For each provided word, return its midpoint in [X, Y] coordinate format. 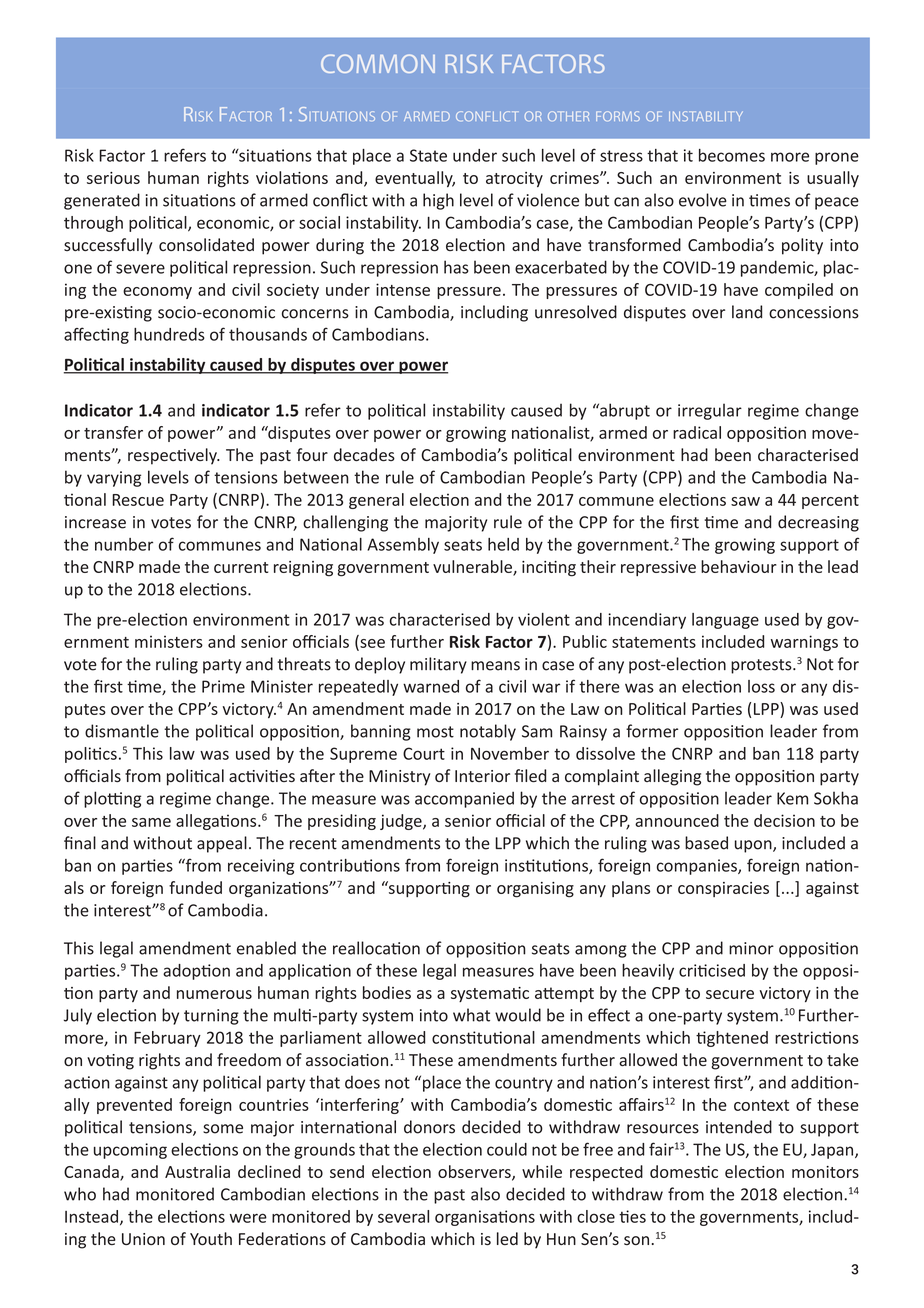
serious [113, 178]
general [376, 501]
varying [114, 479]
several [403, 1216]
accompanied [464, 799]
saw [745, 501]
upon [754, 846]
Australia [197, 1171]
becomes [732, 155]
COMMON [378, 63]
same [151, 822]
